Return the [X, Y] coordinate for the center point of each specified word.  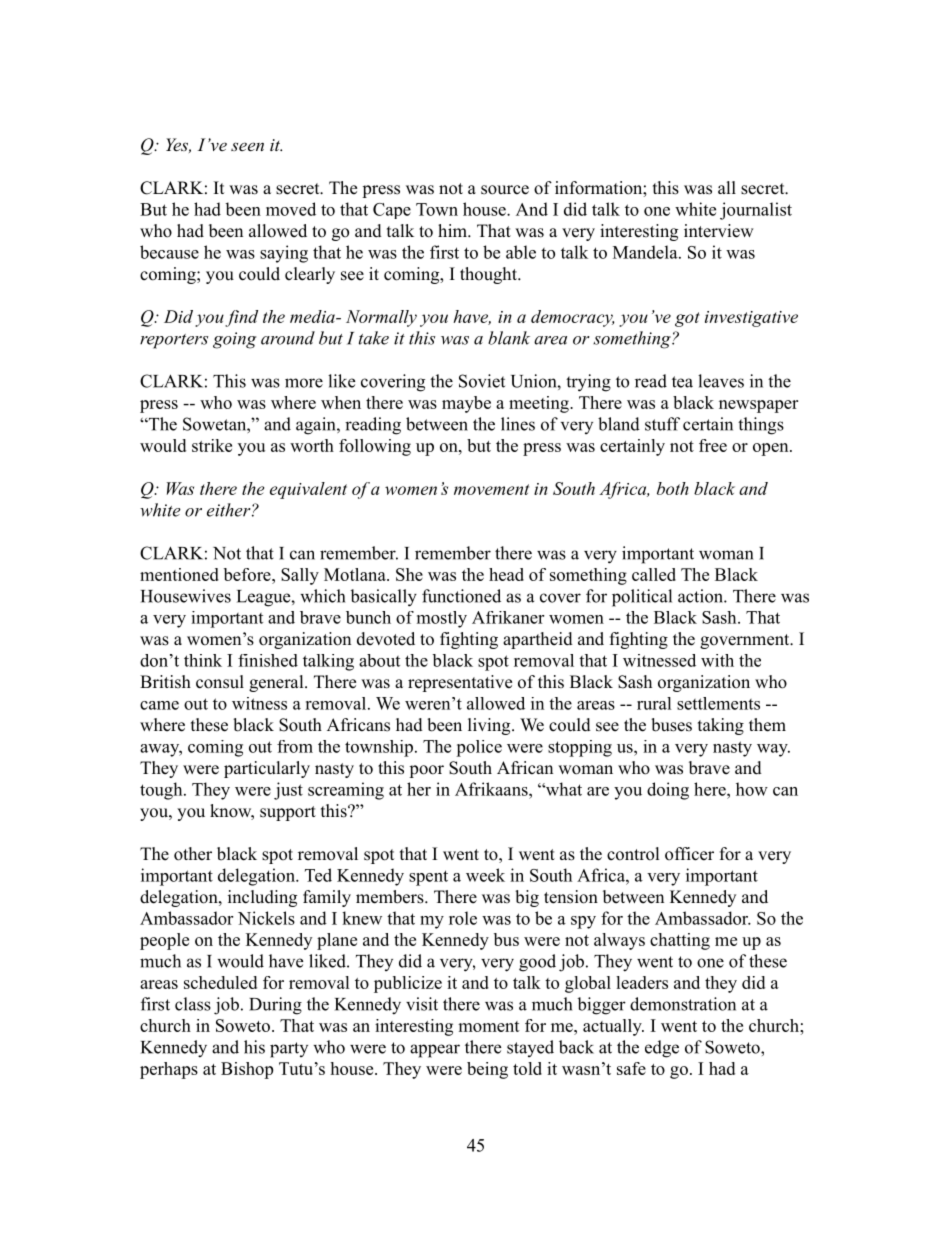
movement [491, 489]
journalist [756, 211]
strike [212, 445]
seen [247, 146]
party [289, 1050]
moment [489, 1026]
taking [721, 726]
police [479, 748]
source [505, 190]
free [713, 445]
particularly [267, 769]
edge [662, 1049]
